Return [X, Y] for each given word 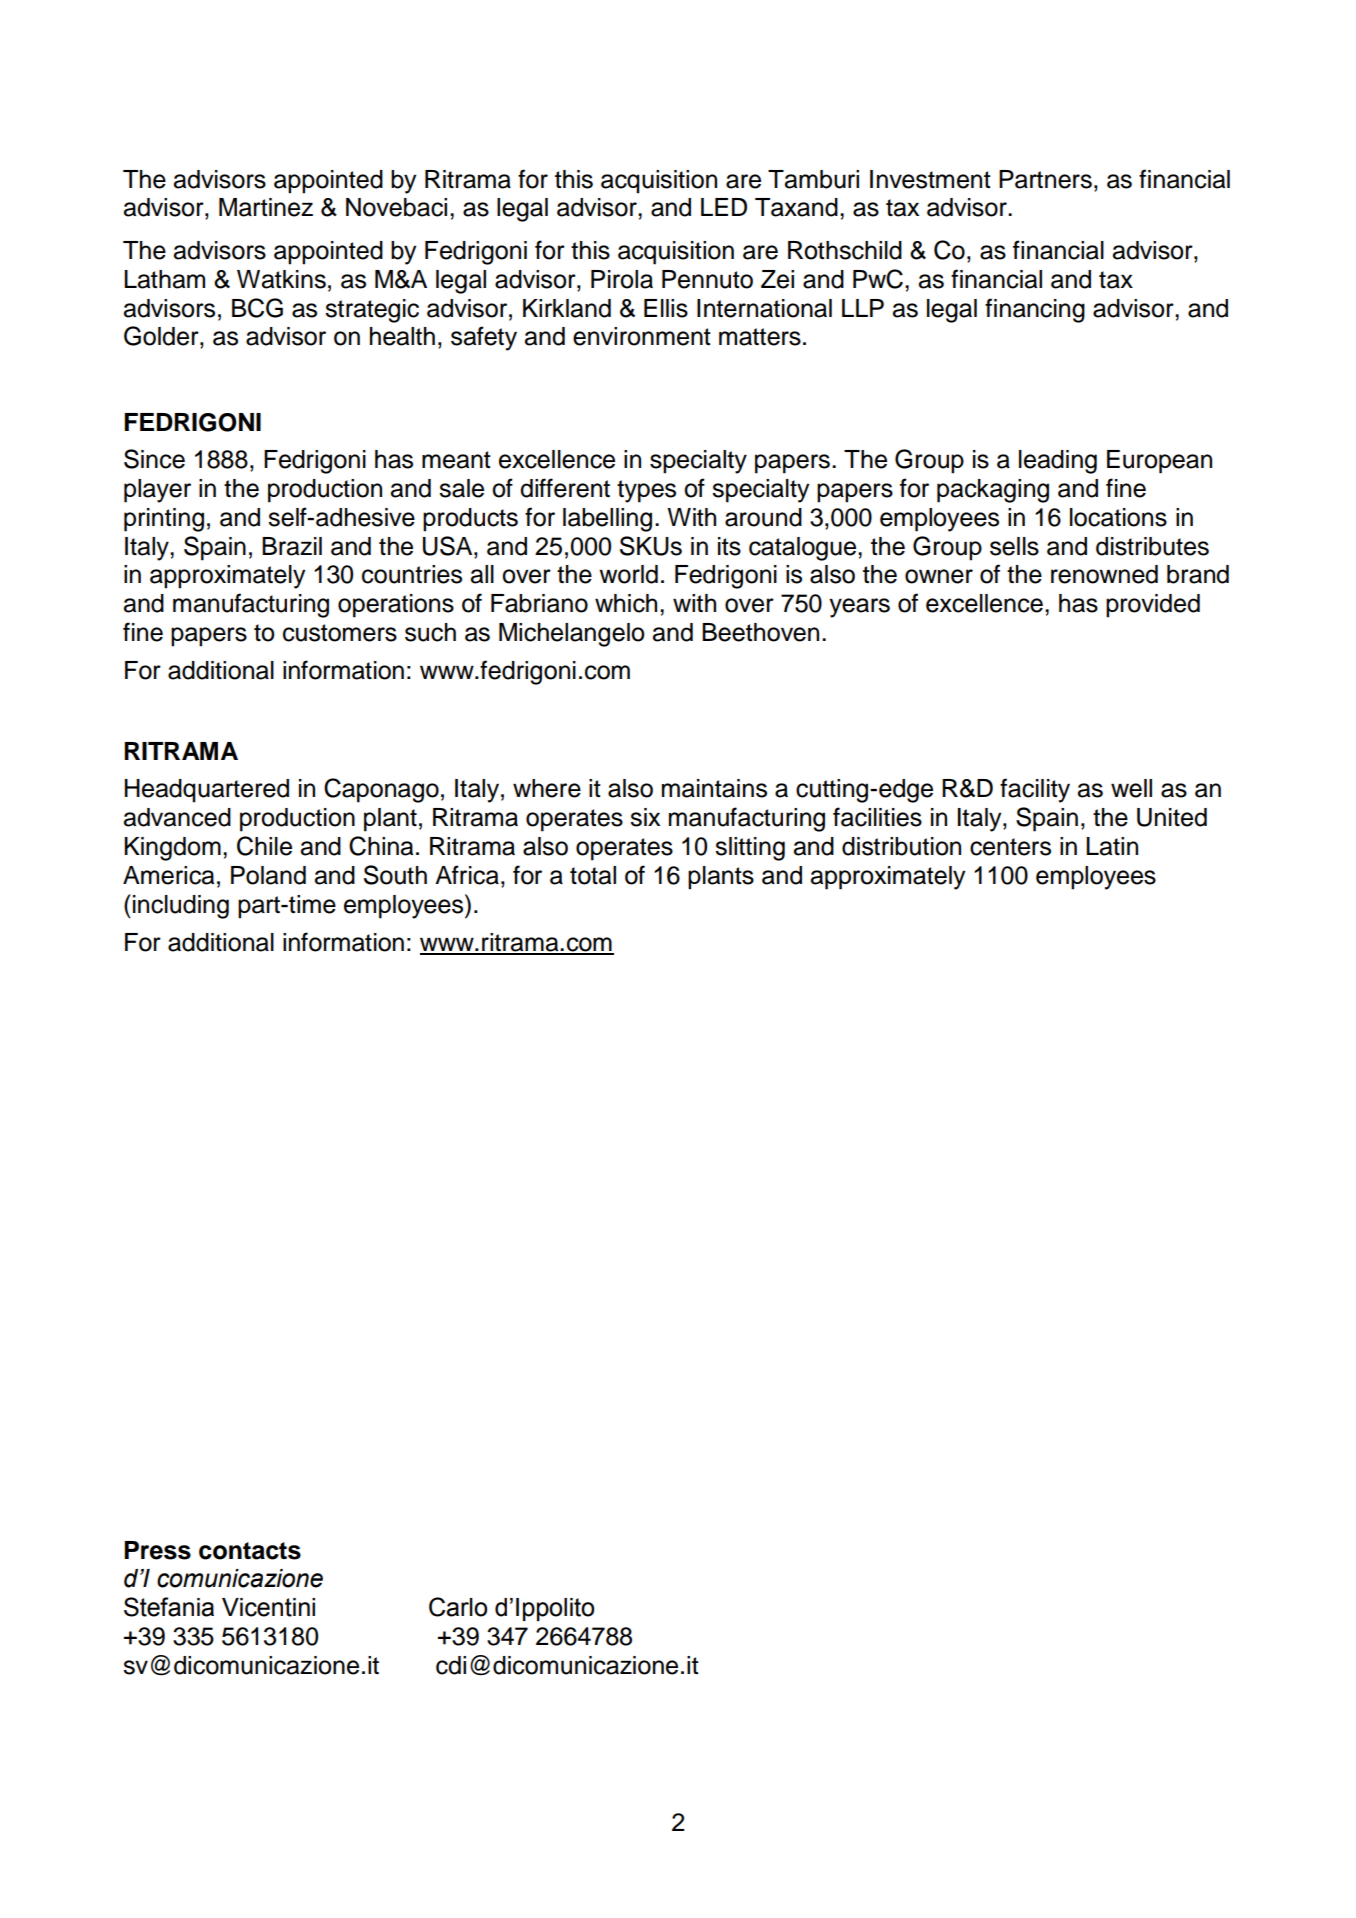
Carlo [458, 1607]
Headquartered [207, 791]
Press [157, 1550]
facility [1035, 790]
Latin [1112, 846]
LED [724, 207]
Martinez [266, 207]
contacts [250, 1551]
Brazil [292, 546]
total [593, 875]
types [646, 491]
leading [1058, 462]
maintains [714, 788]
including [181, 907]
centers [1010, 847]
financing [1035, 310]
